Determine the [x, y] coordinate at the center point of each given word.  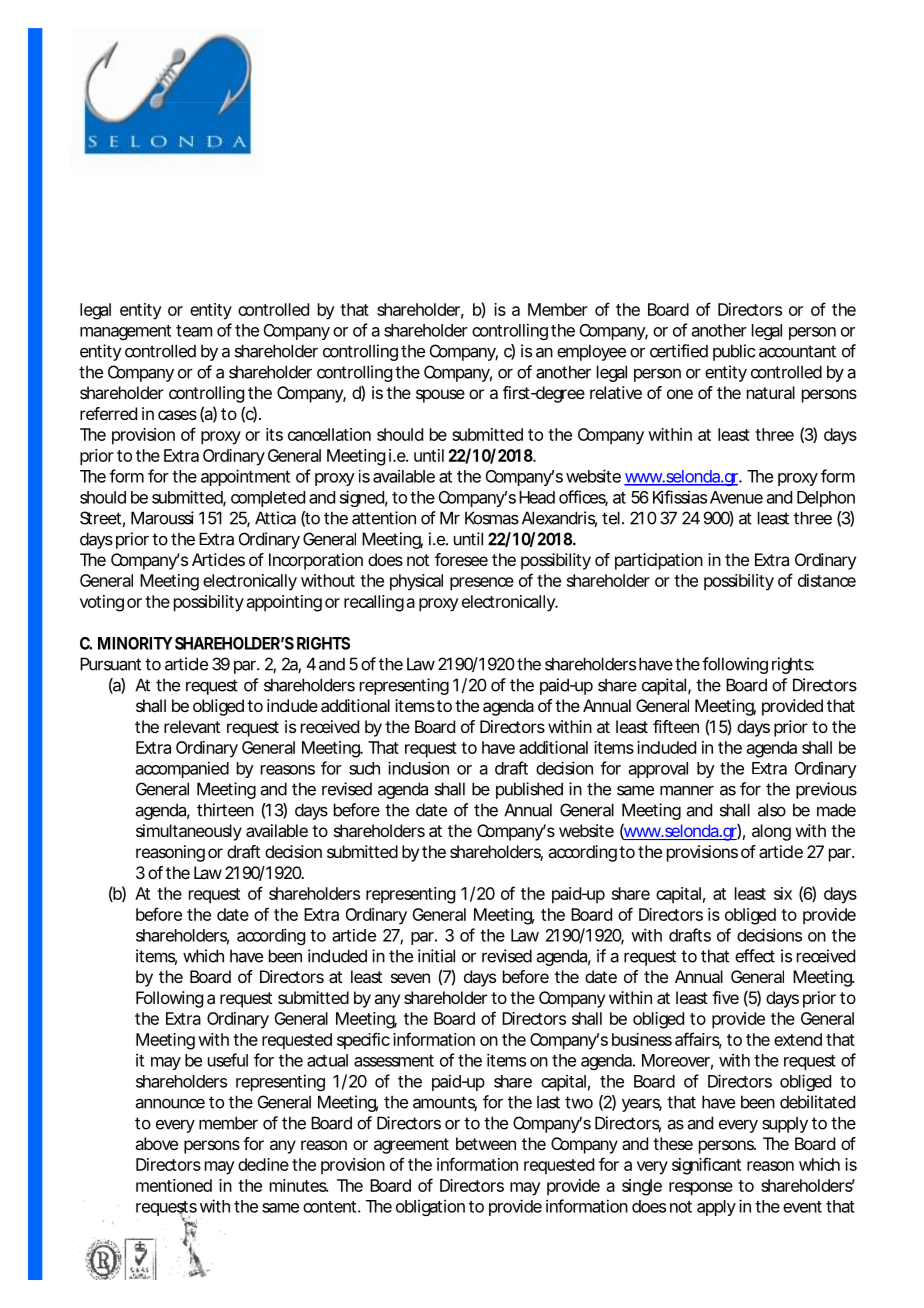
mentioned [174, 1185]
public [734, 352]
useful [228, 1060]
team [194, 331]
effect [755, 956]
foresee [461, 559]
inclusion [418, 768]
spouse [440, 396]
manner [687, 790]
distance [827, 580]
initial [436, 956]
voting [102, 603]
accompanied [182, 769]
